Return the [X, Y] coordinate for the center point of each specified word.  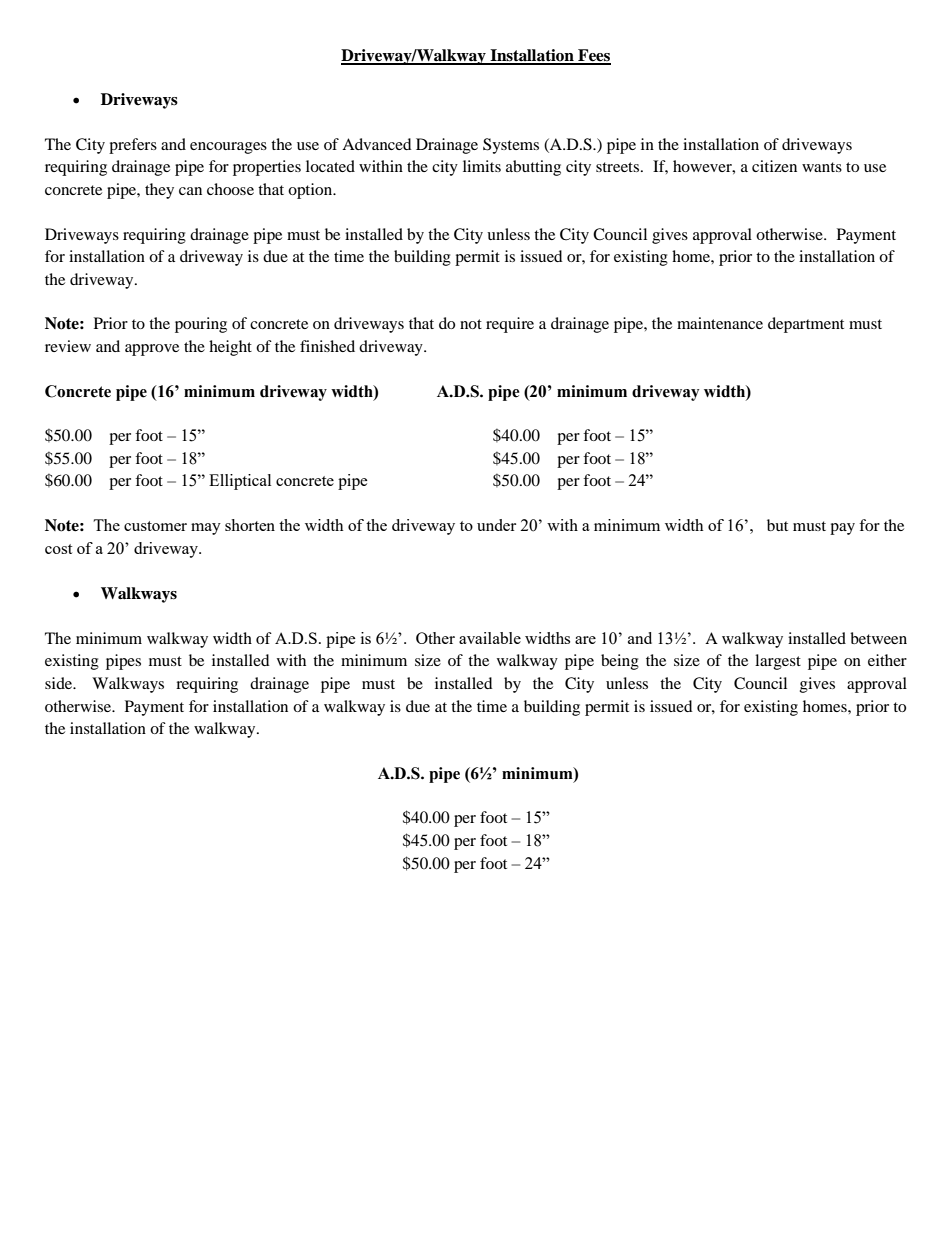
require [510, 325]
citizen [774, 166]
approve [152, 350]
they [159, 191]
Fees [593, 56]
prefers [133, 146]
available [490, 638]
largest [778, 662]
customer [155, 526]
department [806, 325]
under [496, 525]
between [878, 638]
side [60, 683]
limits [482, 166]
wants [822, 167]
